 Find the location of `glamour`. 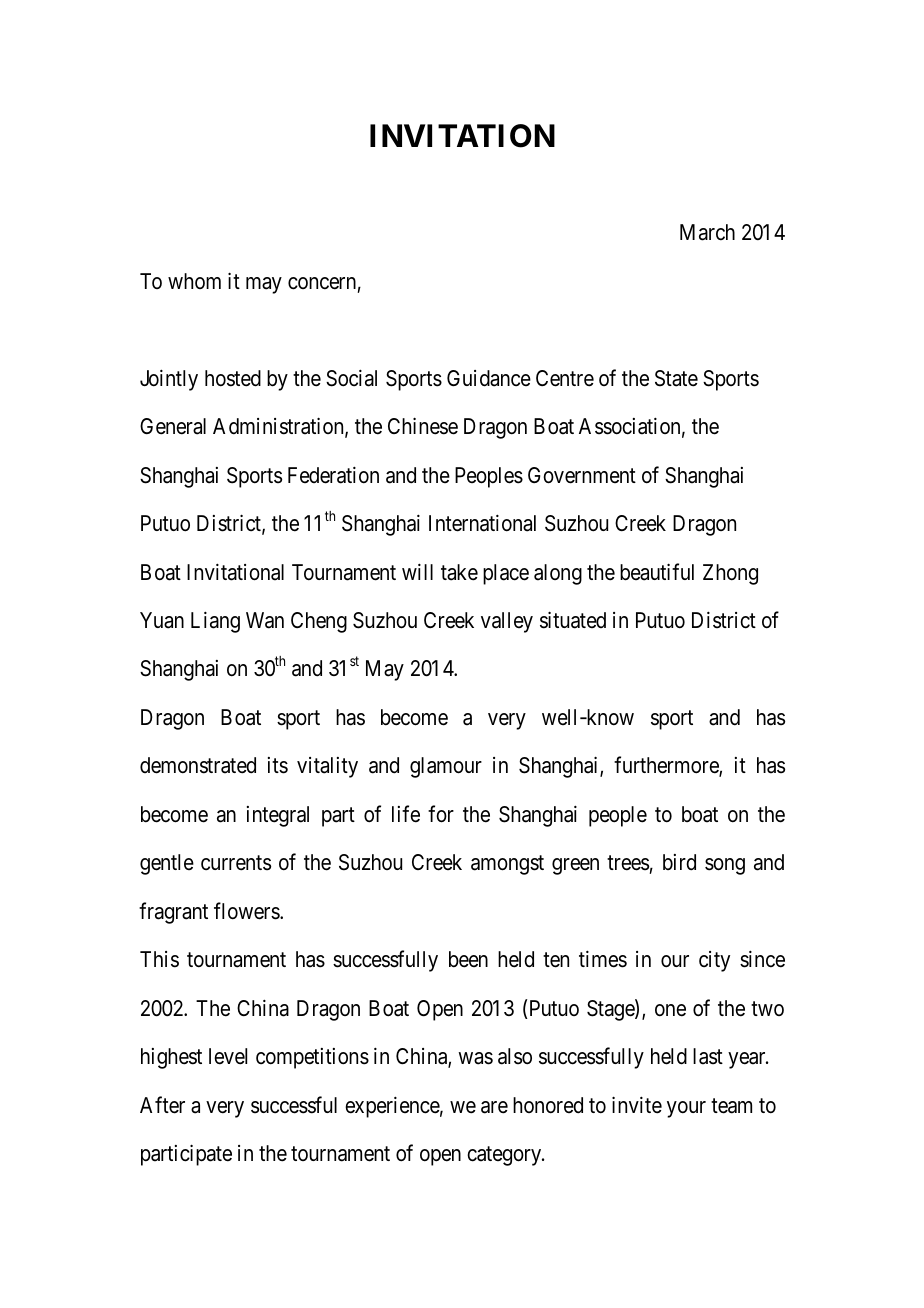

glamour is located at coordinates (446, 767).
